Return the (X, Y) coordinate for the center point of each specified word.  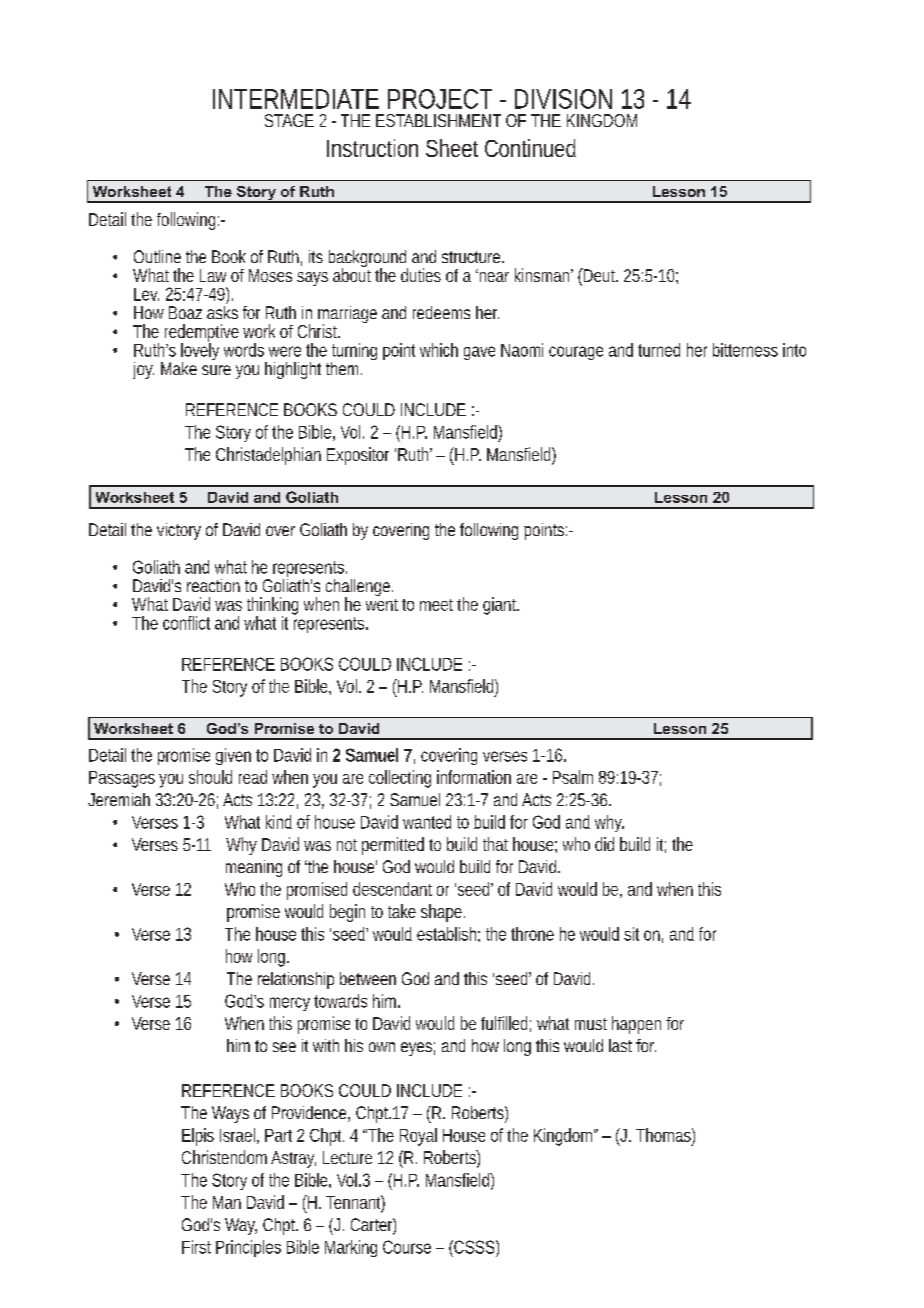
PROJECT (440, 99)
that (495, 844)
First (196, 1247)
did (604, 844)
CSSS (473, 1247)
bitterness (745, 350)
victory (179, 531)
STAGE (289, 120)
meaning (254, 868)
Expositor (358, 456)
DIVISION (563, 99)
